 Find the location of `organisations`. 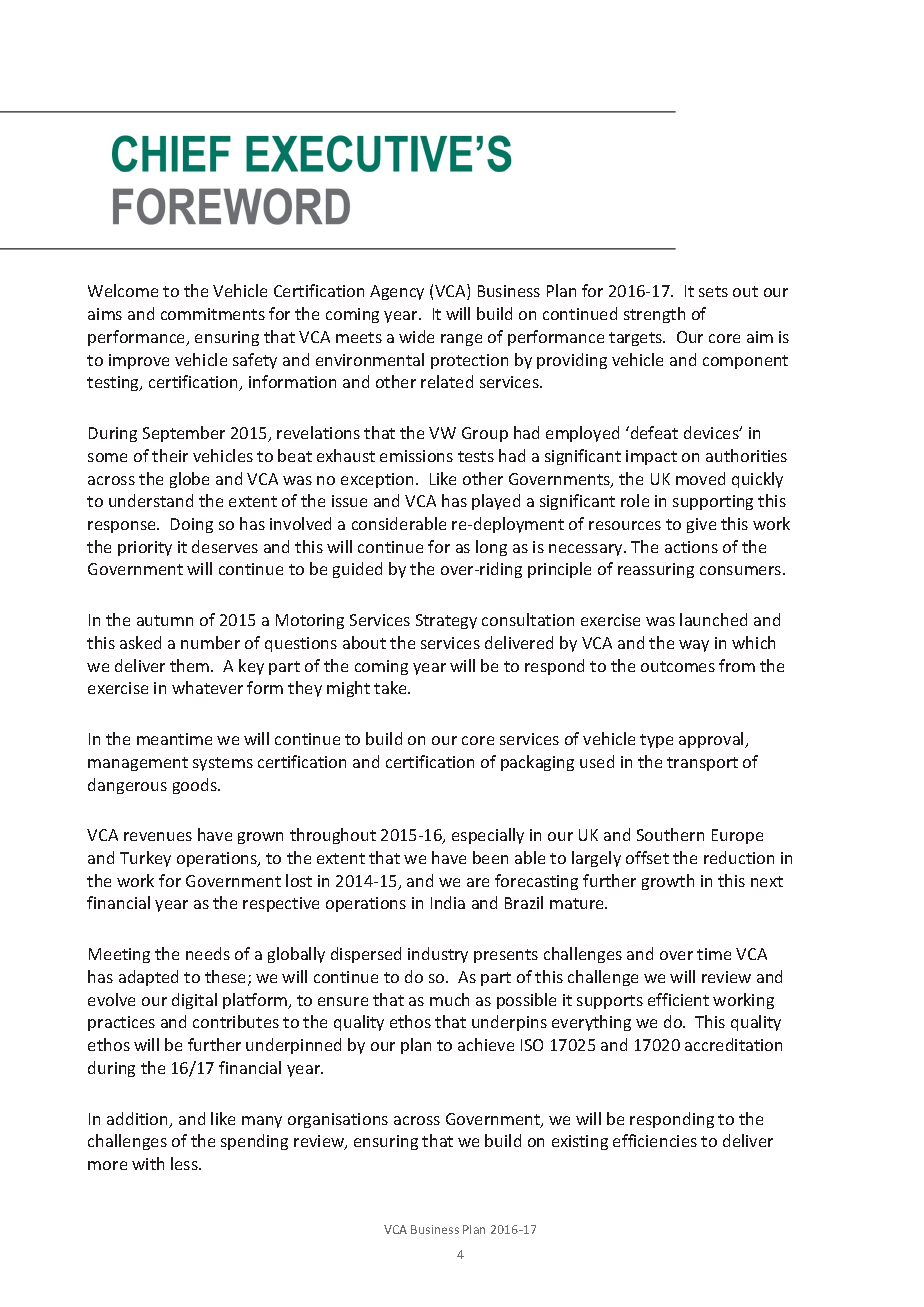

organisations is located at coordinates (338, 1120).
